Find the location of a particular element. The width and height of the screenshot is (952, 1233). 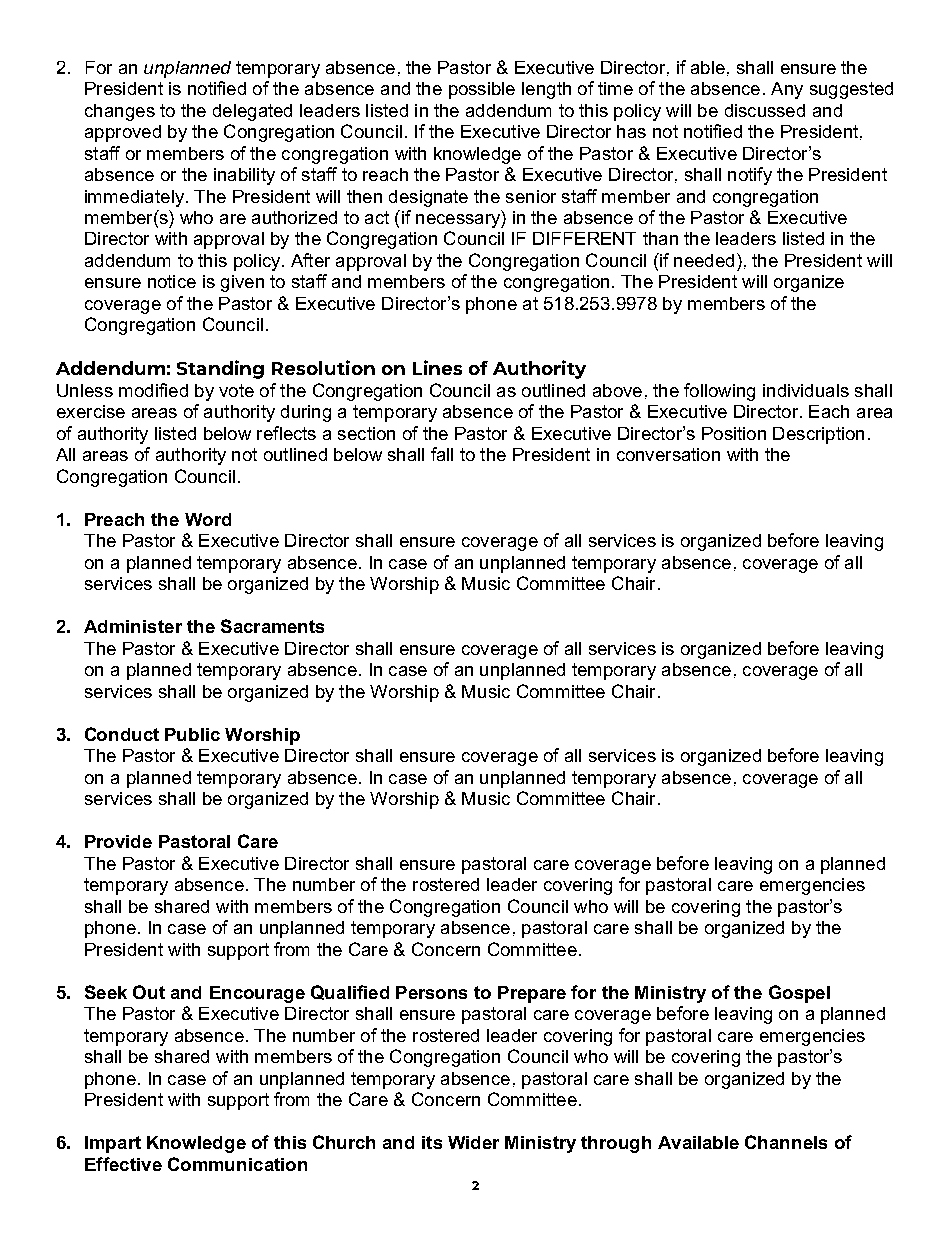

Position is located at coordinates (734, 433).
